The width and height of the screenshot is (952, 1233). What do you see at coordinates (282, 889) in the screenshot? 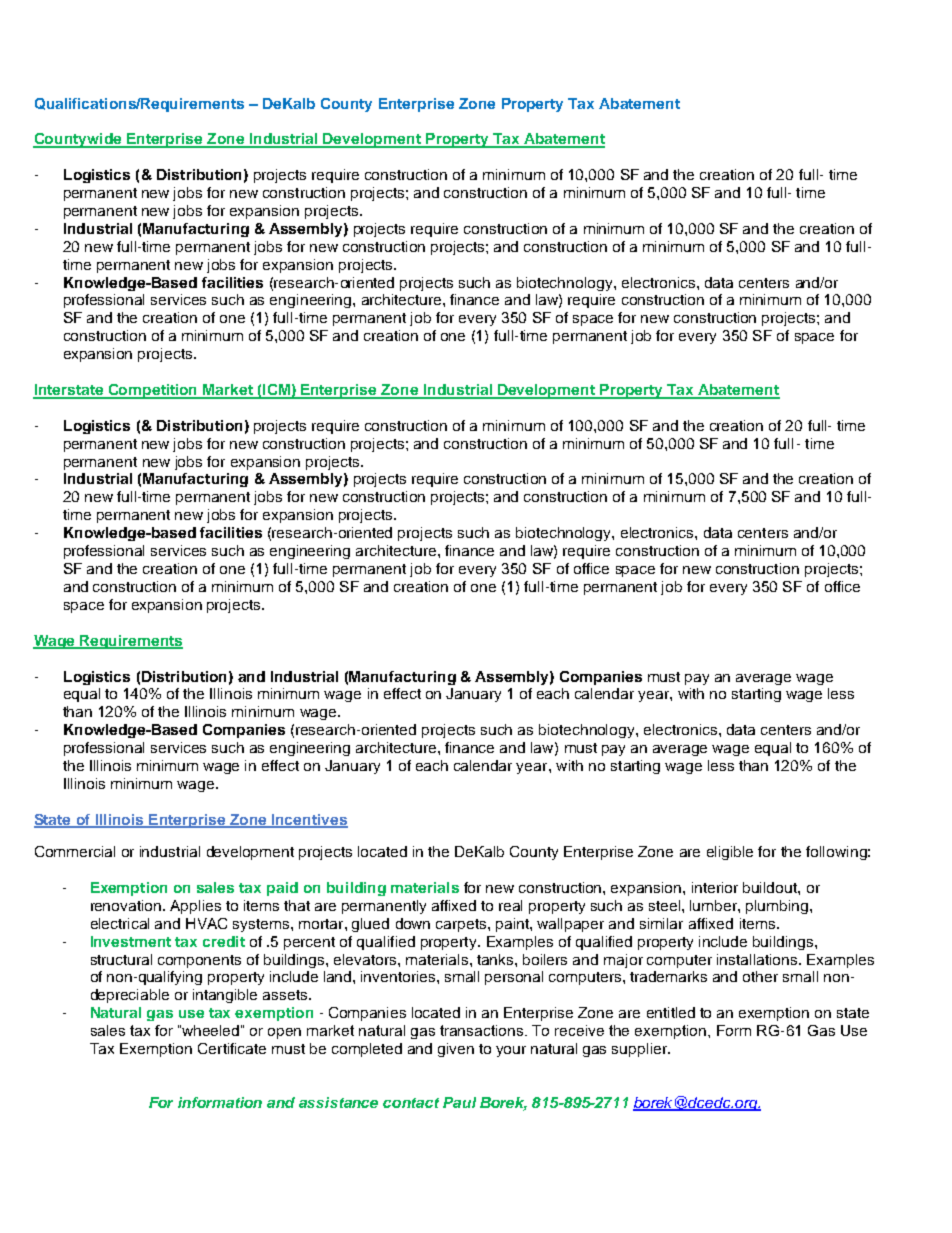
I see `paid` at bounding box center [282, 889].
